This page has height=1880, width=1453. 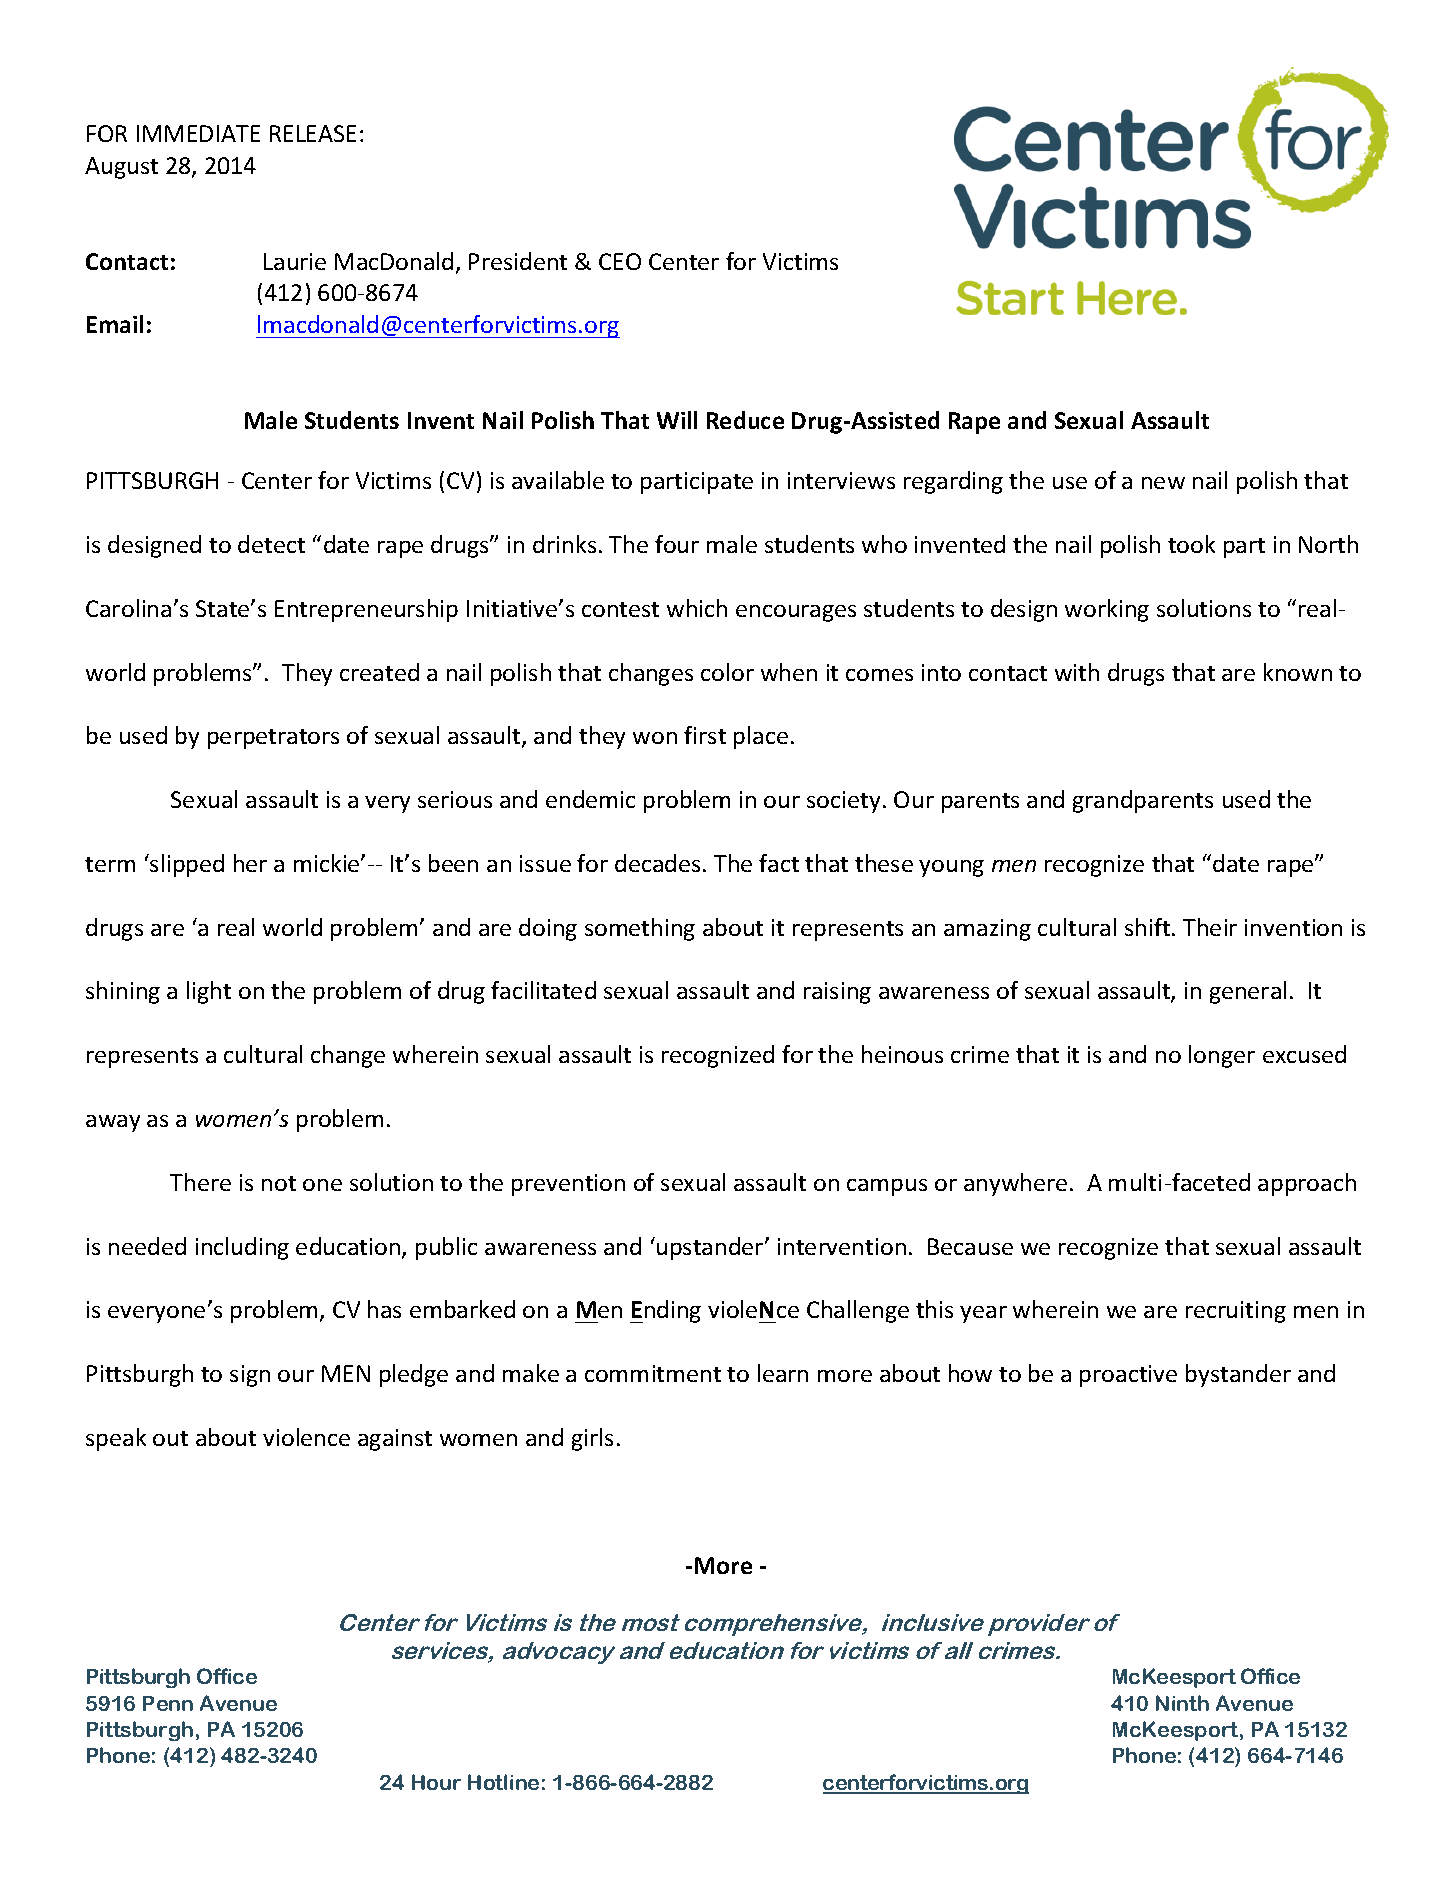 What do you see at coordinates (384, 1309) in the page?
I see `has` at bounding box center [384, 1309].
